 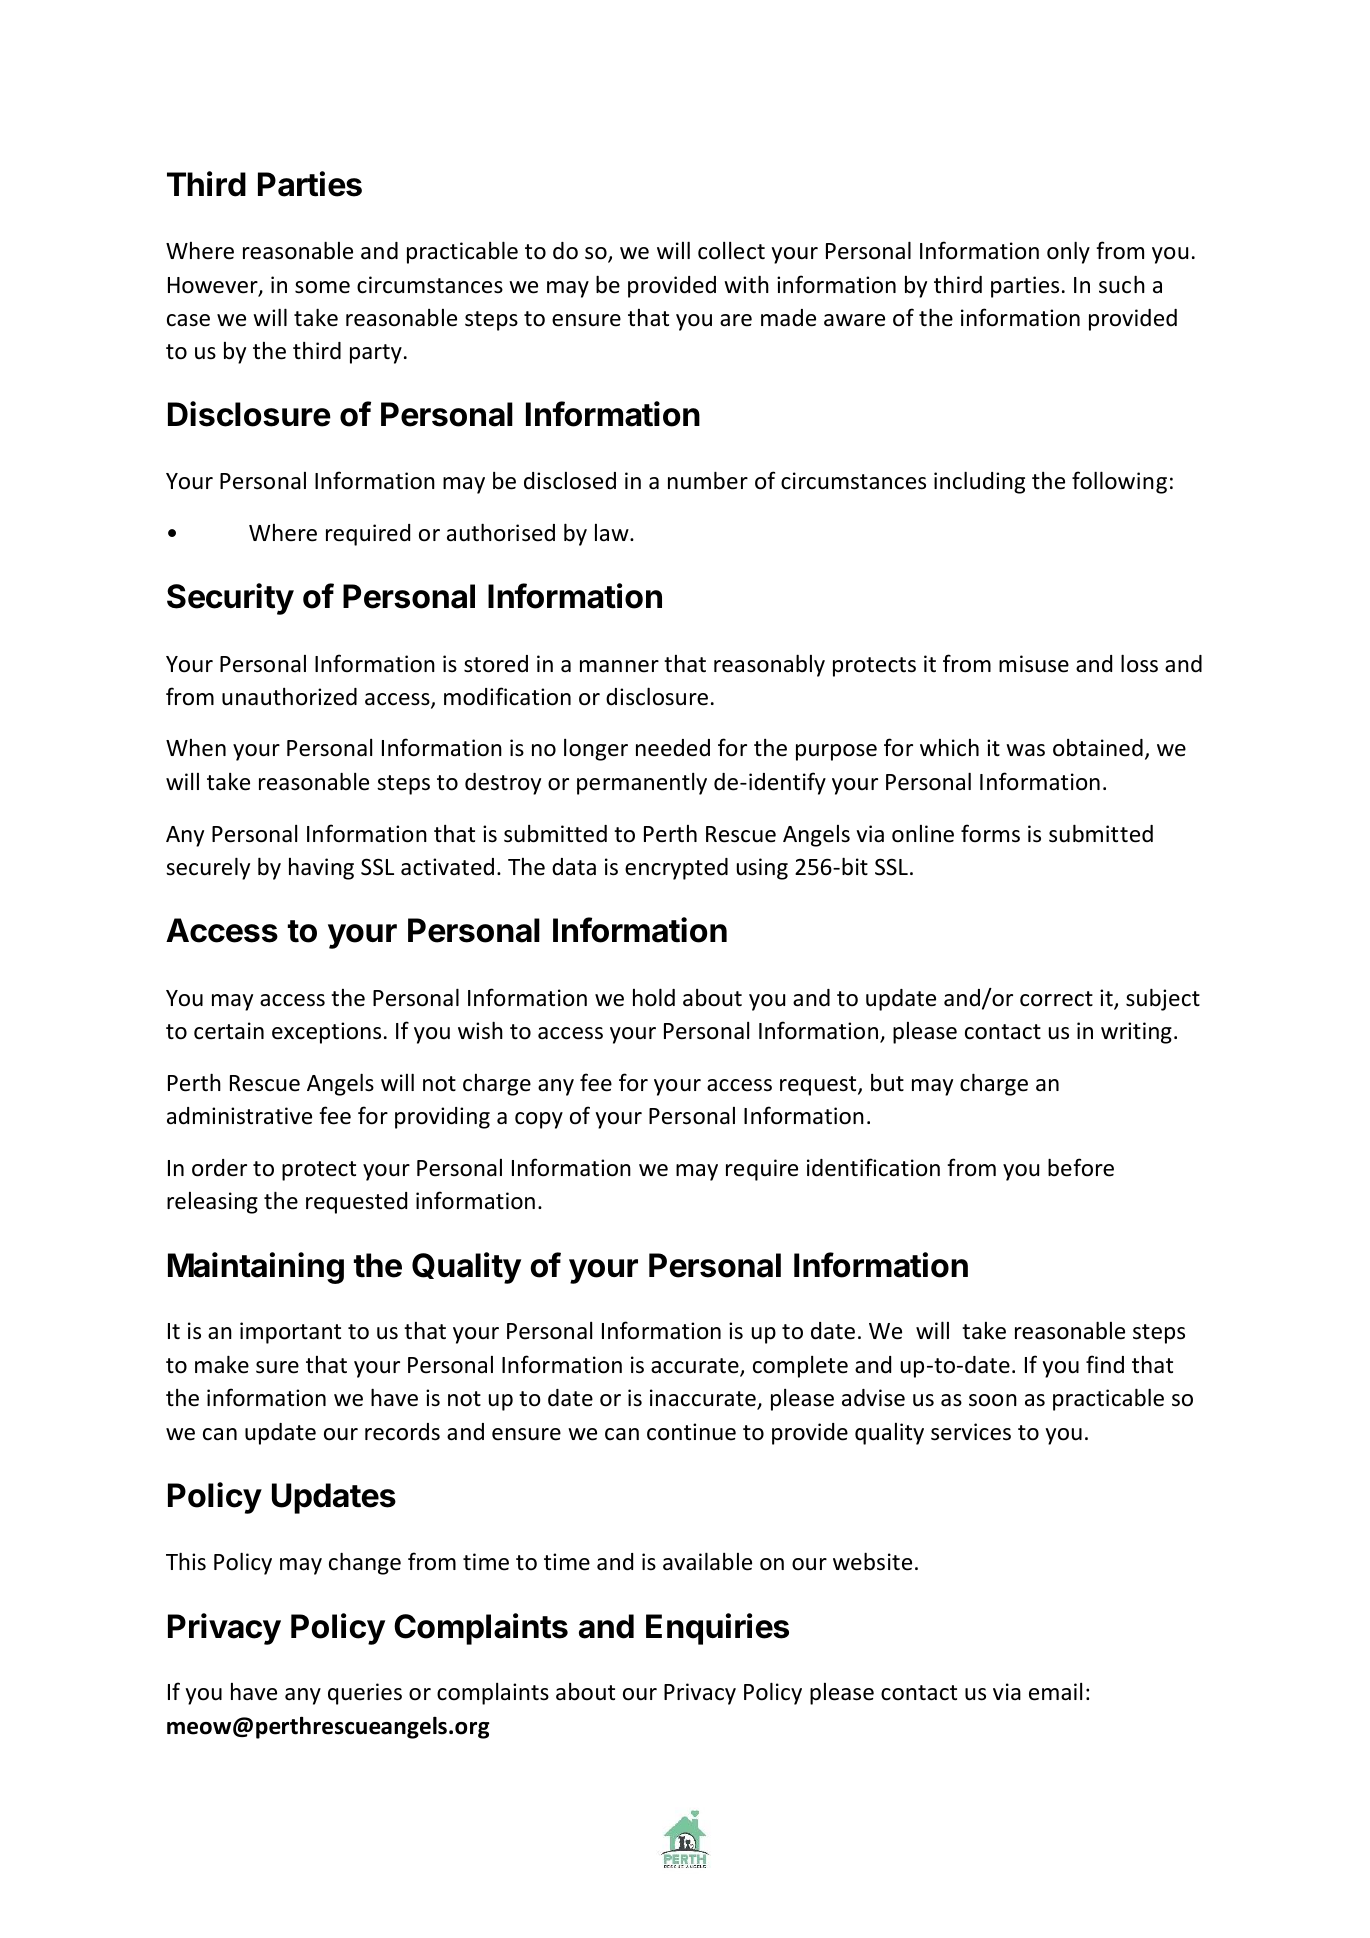 I want to click on queries, so click(x=365, y=1694).
